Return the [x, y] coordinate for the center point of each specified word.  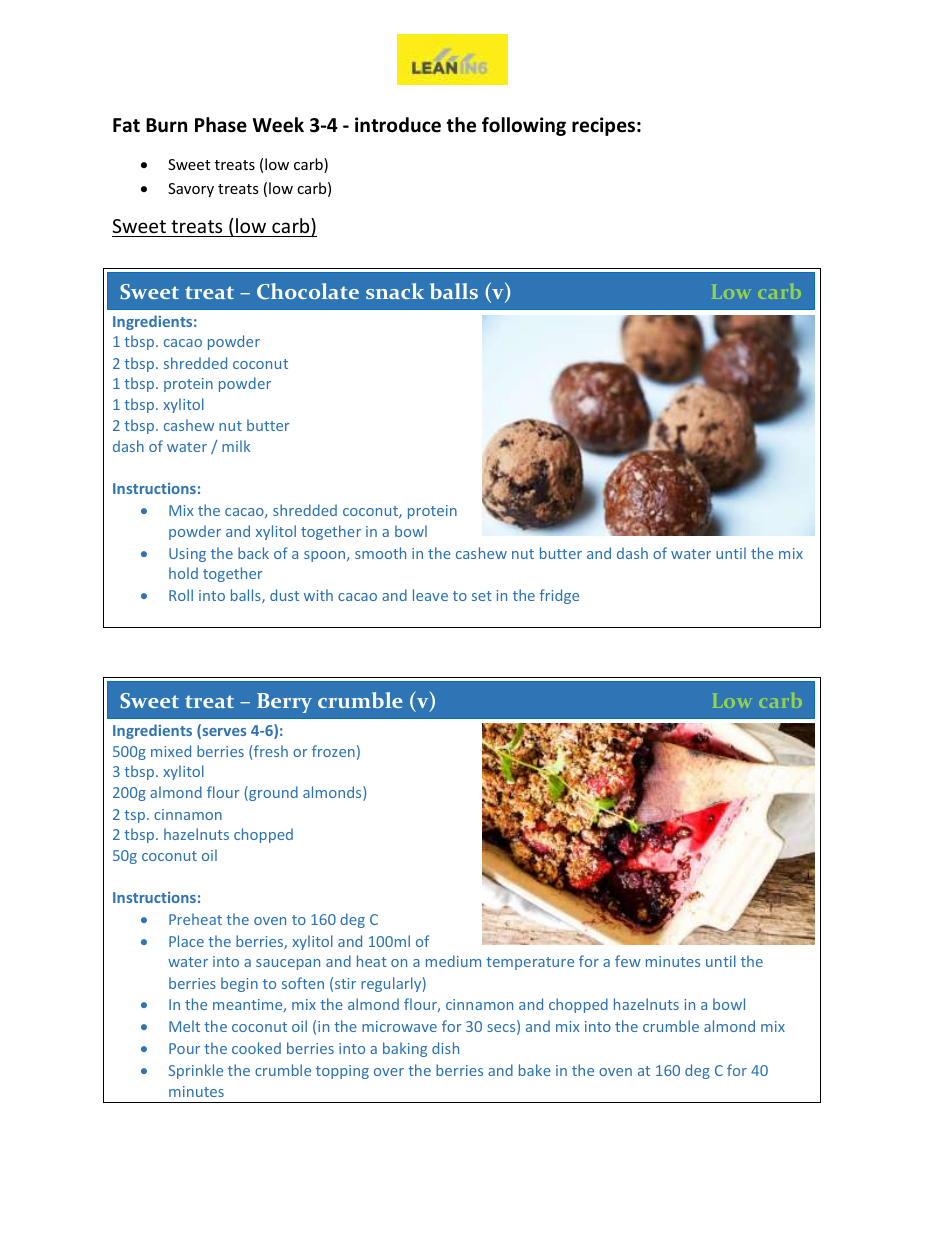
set [482, 596]
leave [430, 595]
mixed [171, 751]
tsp [136, 816]
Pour [184, 1048]
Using [187, 555]
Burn [166, 125]
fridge [559, 596]
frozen [333, 751]
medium [453, 961]
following [524, 126]
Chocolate [308, 291]
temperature [530, 963]
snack [395, 291]
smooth [380, 553]
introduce [398, 125]
